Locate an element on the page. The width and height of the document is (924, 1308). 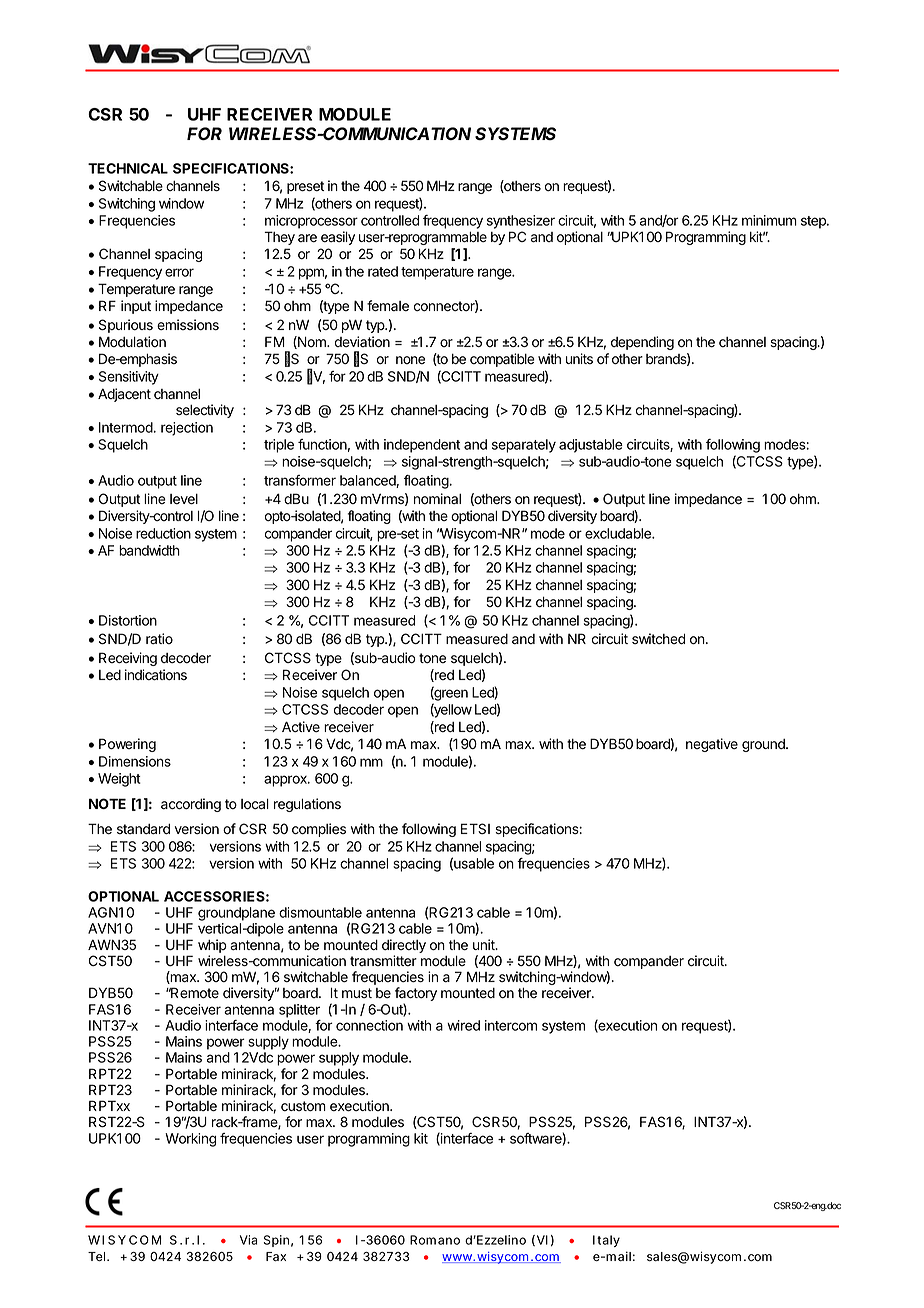
excludable is located at coordinates (619, 533).
